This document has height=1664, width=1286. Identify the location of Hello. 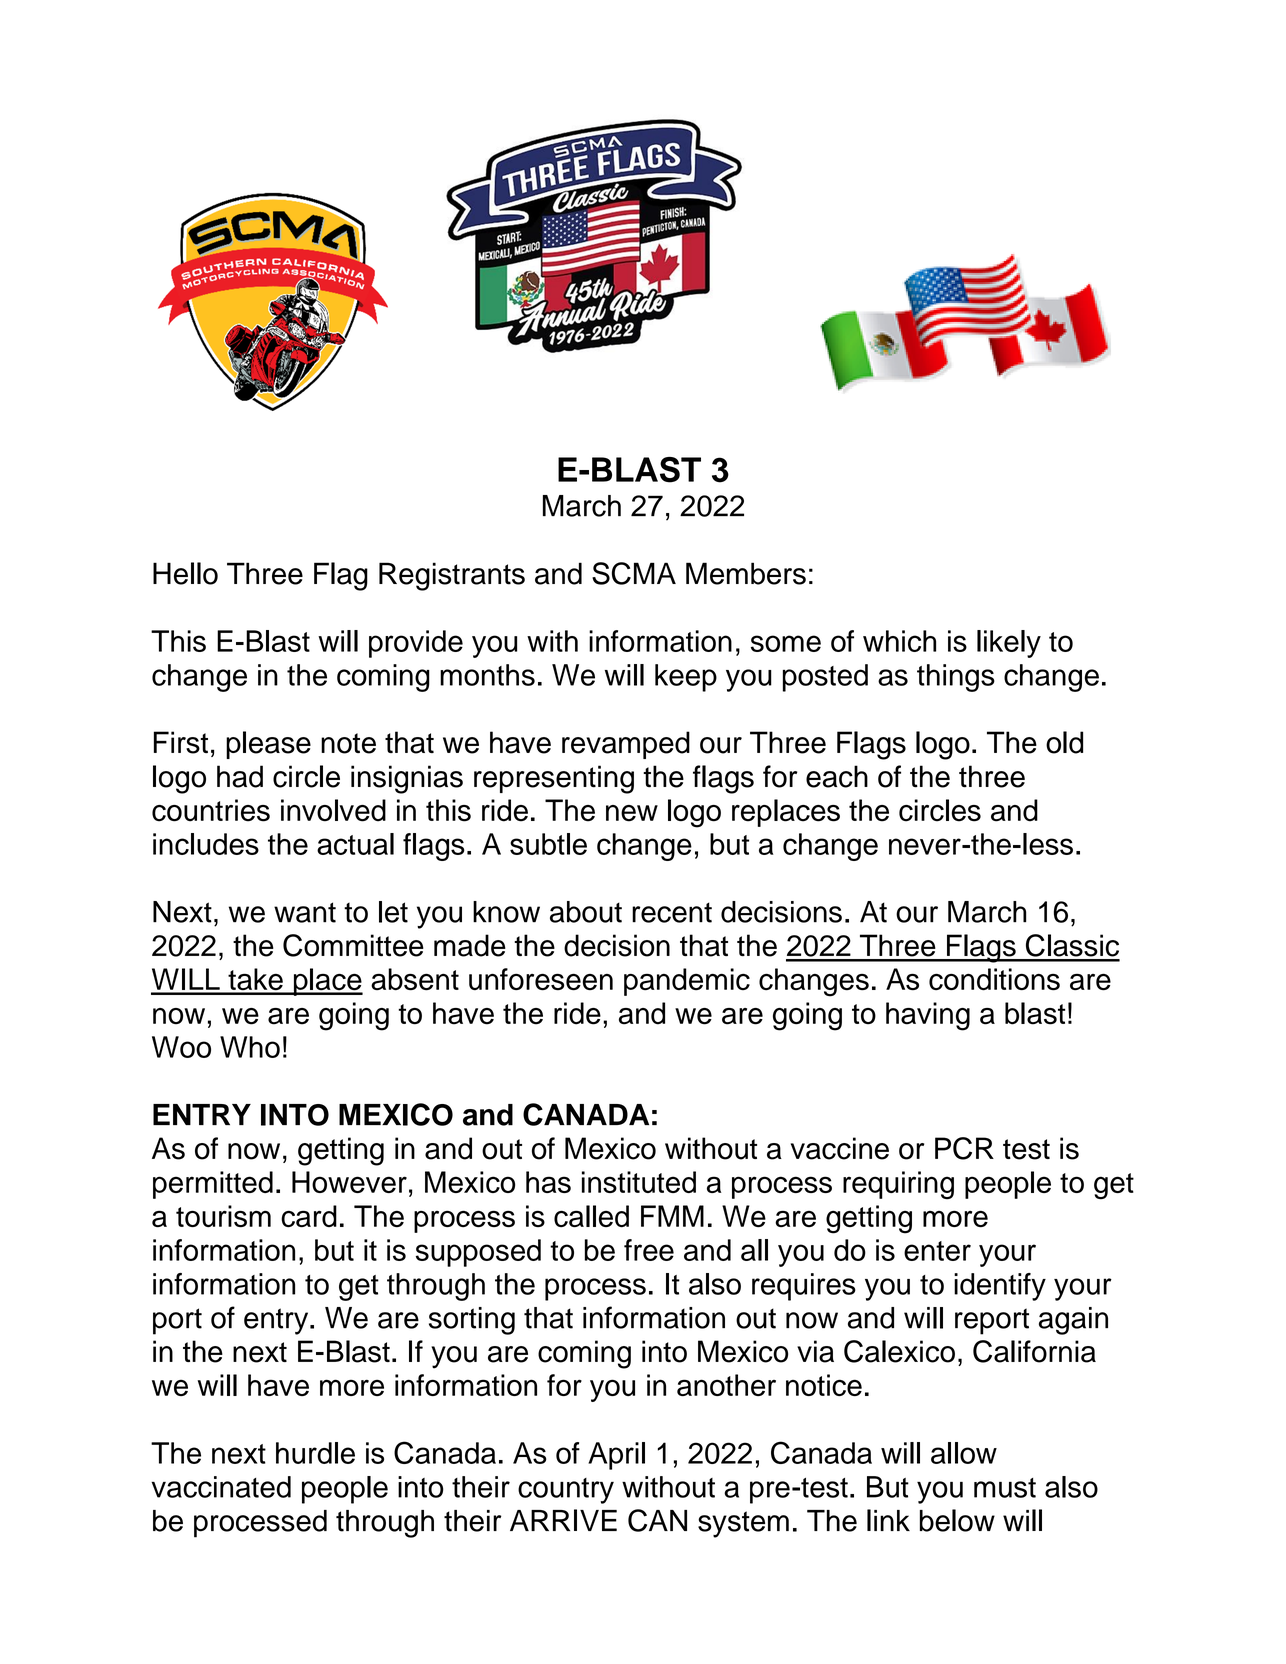
(185, 573).
